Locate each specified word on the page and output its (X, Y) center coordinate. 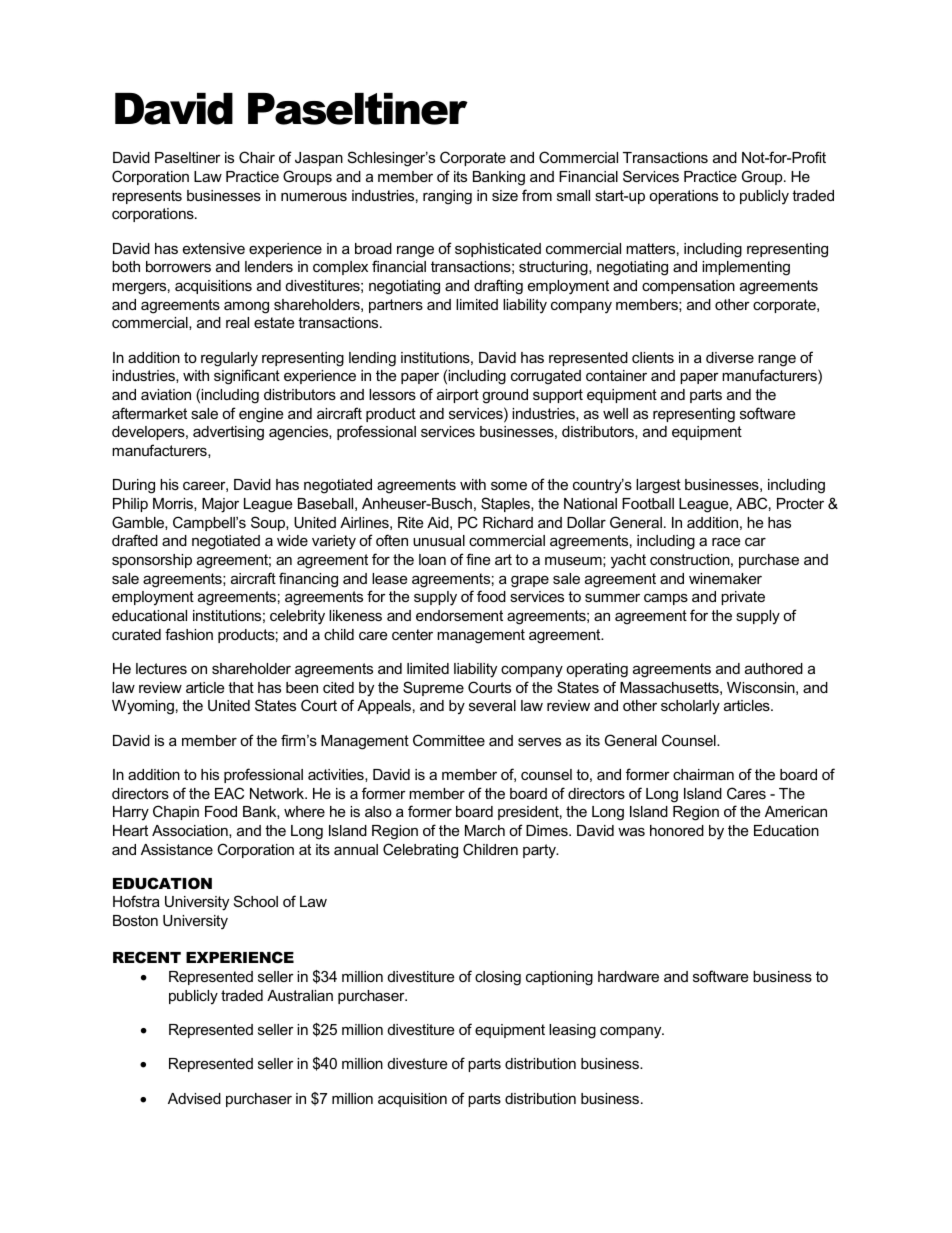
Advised (194, 1098)
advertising (228, 433)
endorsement (459, 615)
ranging (447, 197)
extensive (214, 248)
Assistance (177, 849)
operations (683, 197)
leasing (572, 1031)
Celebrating (420, 851)
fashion (189, 634)
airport (458, 396)
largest (658, 486)
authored (774, 668)
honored (677, 830)
